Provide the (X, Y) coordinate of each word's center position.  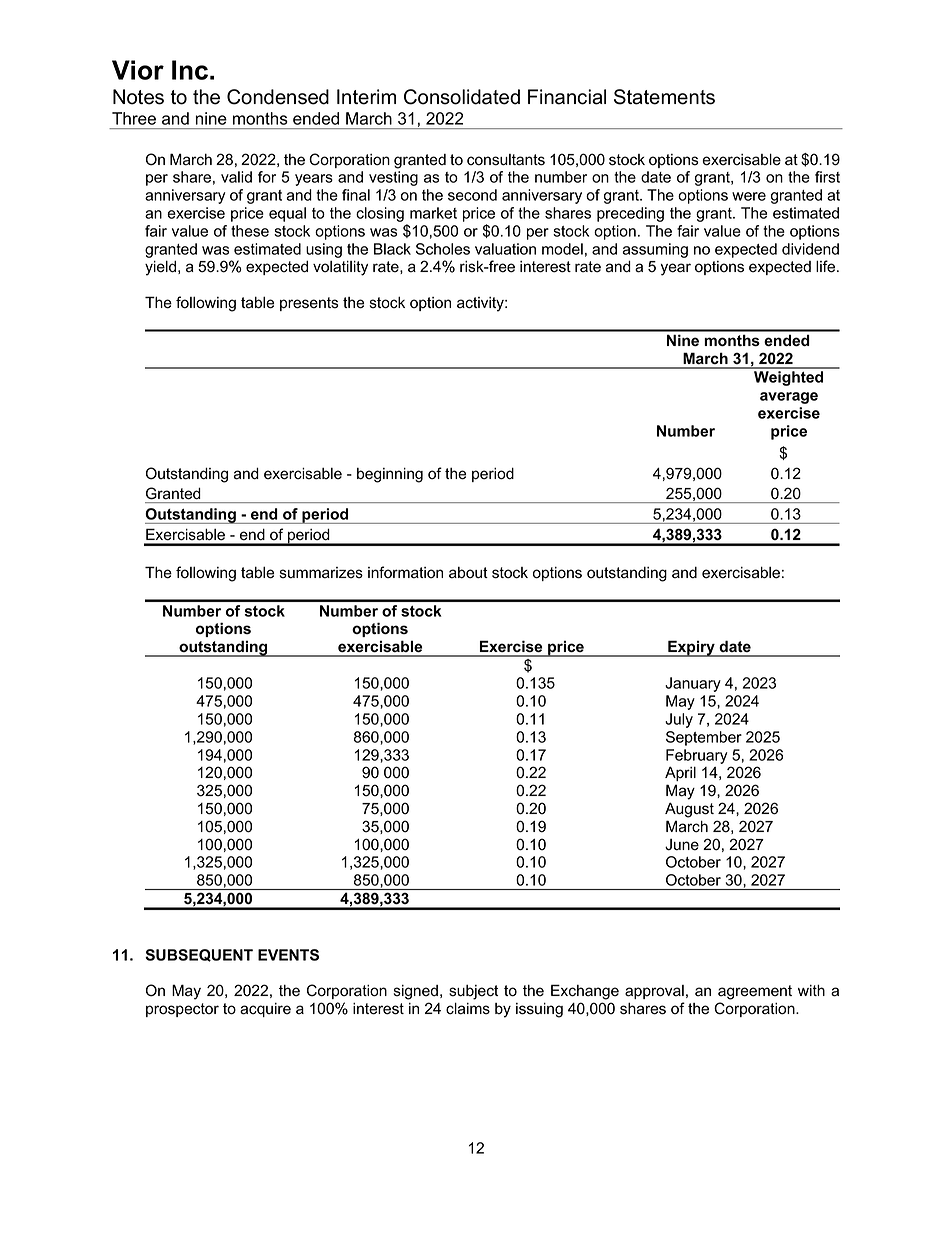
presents (309, 304)
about (468, 573)
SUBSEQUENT (199, 955)
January (693, 684)
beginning (390, 475)
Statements (664, 97)
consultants (506, 160)
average (789, 398)
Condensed (278, 97)
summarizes (321, 573)
